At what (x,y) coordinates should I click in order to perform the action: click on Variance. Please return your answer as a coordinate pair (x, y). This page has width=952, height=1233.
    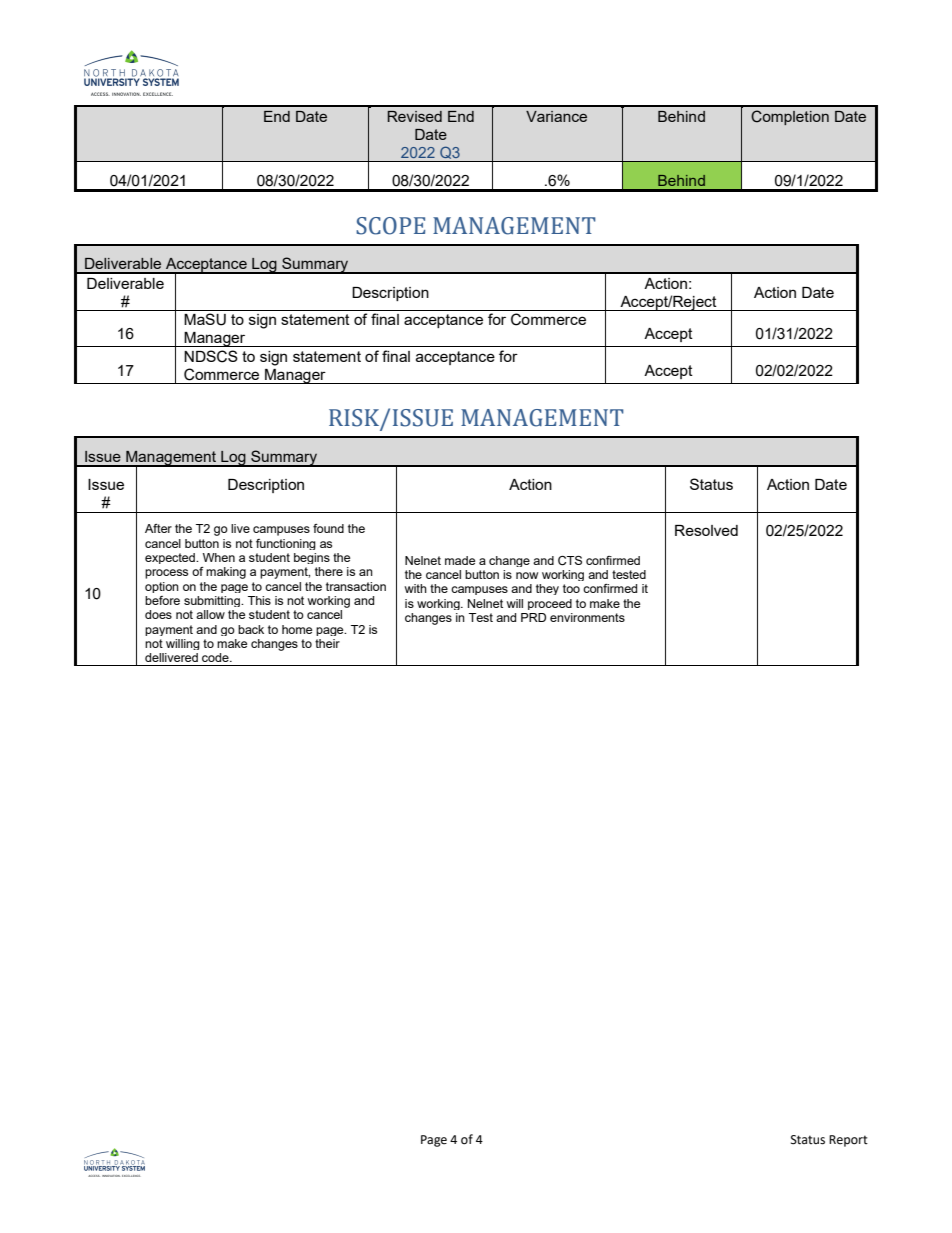
    Looking at the image, I should click on (556, 116).
